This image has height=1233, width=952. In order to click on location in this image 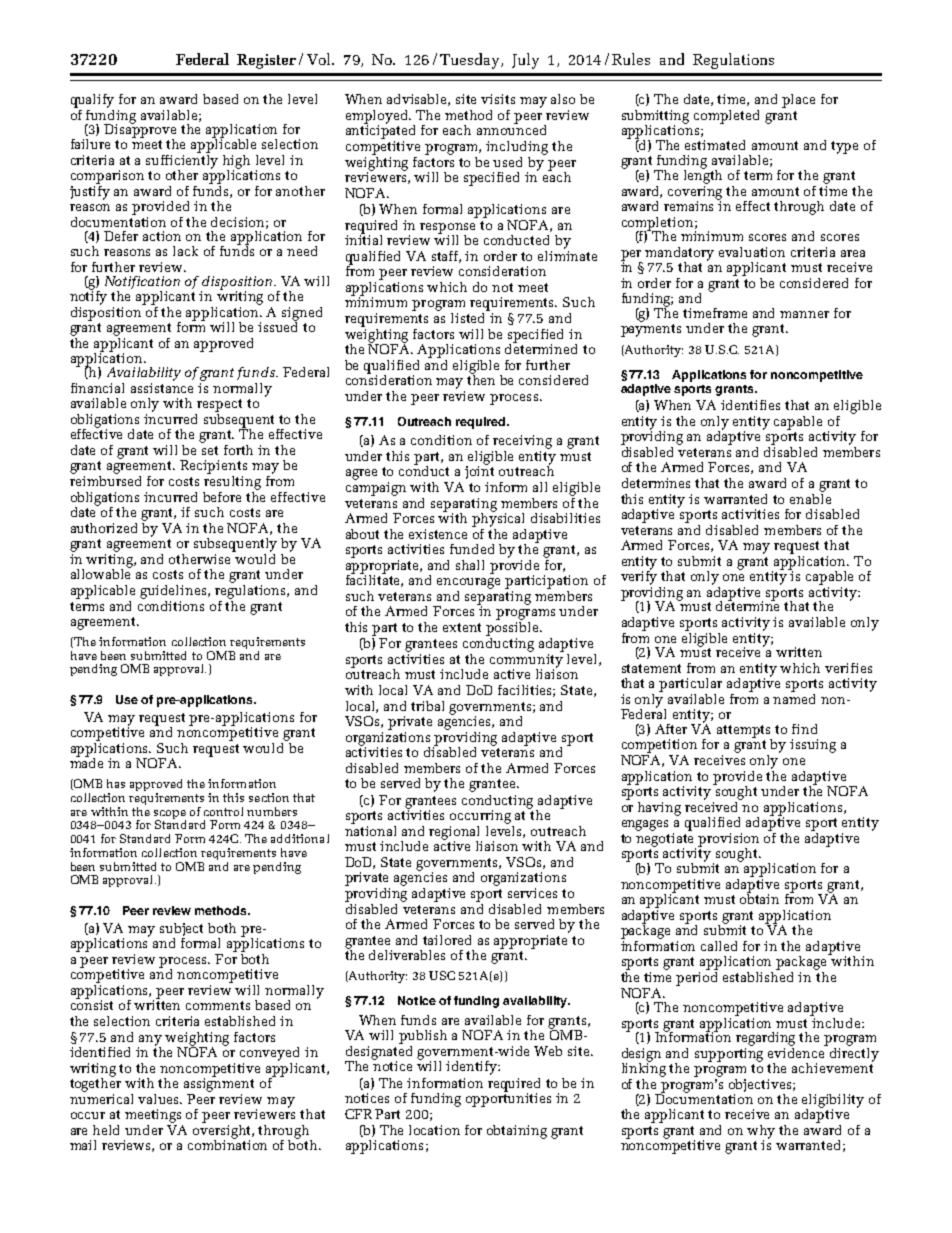, I will do `click(434, 1130)`.
